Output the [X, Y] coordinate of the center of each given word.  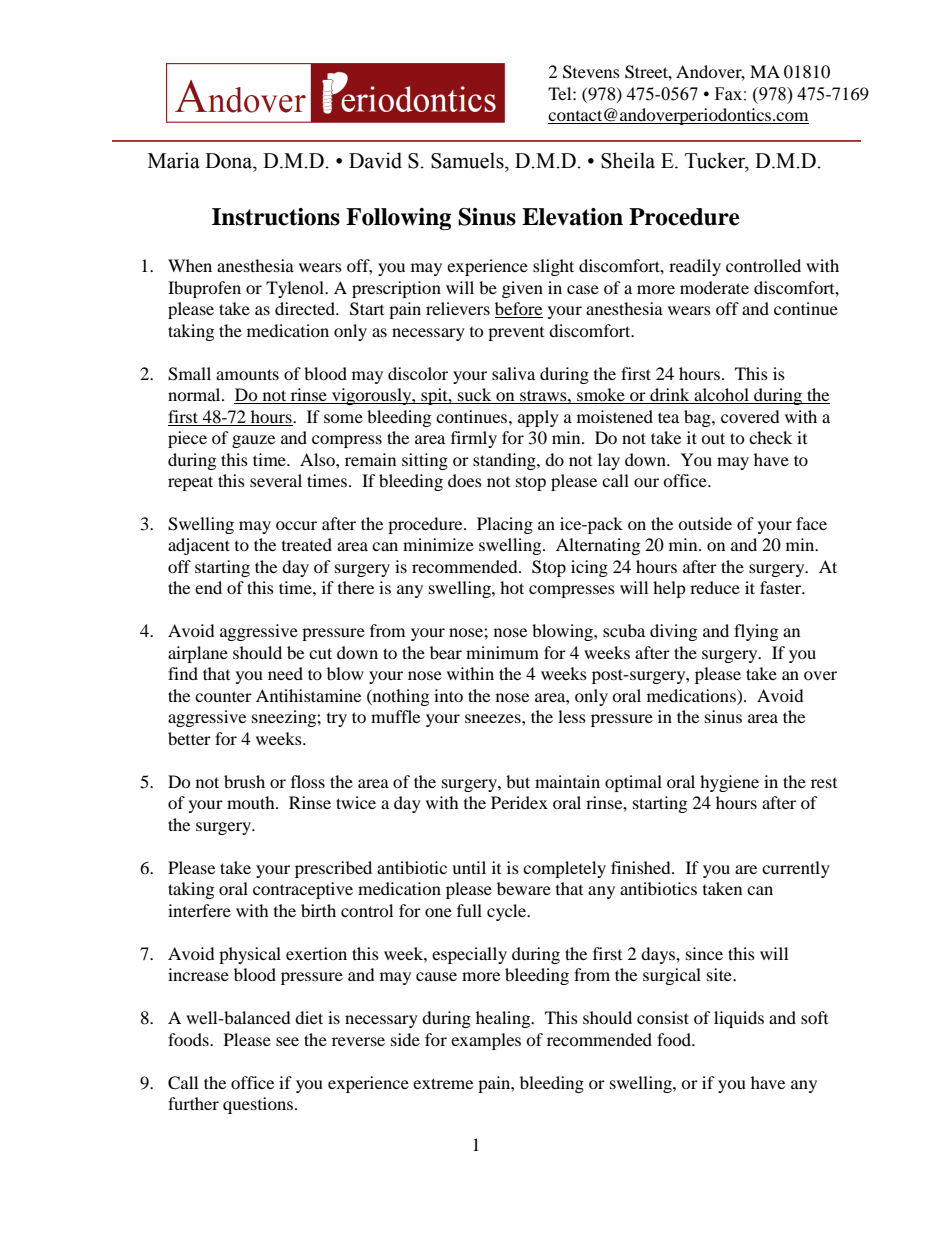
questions [259, 1105]
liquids [739, 1019]
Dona [230, 161]
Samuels [468, 160]
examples [486, 1041]
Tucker [716, 161]
